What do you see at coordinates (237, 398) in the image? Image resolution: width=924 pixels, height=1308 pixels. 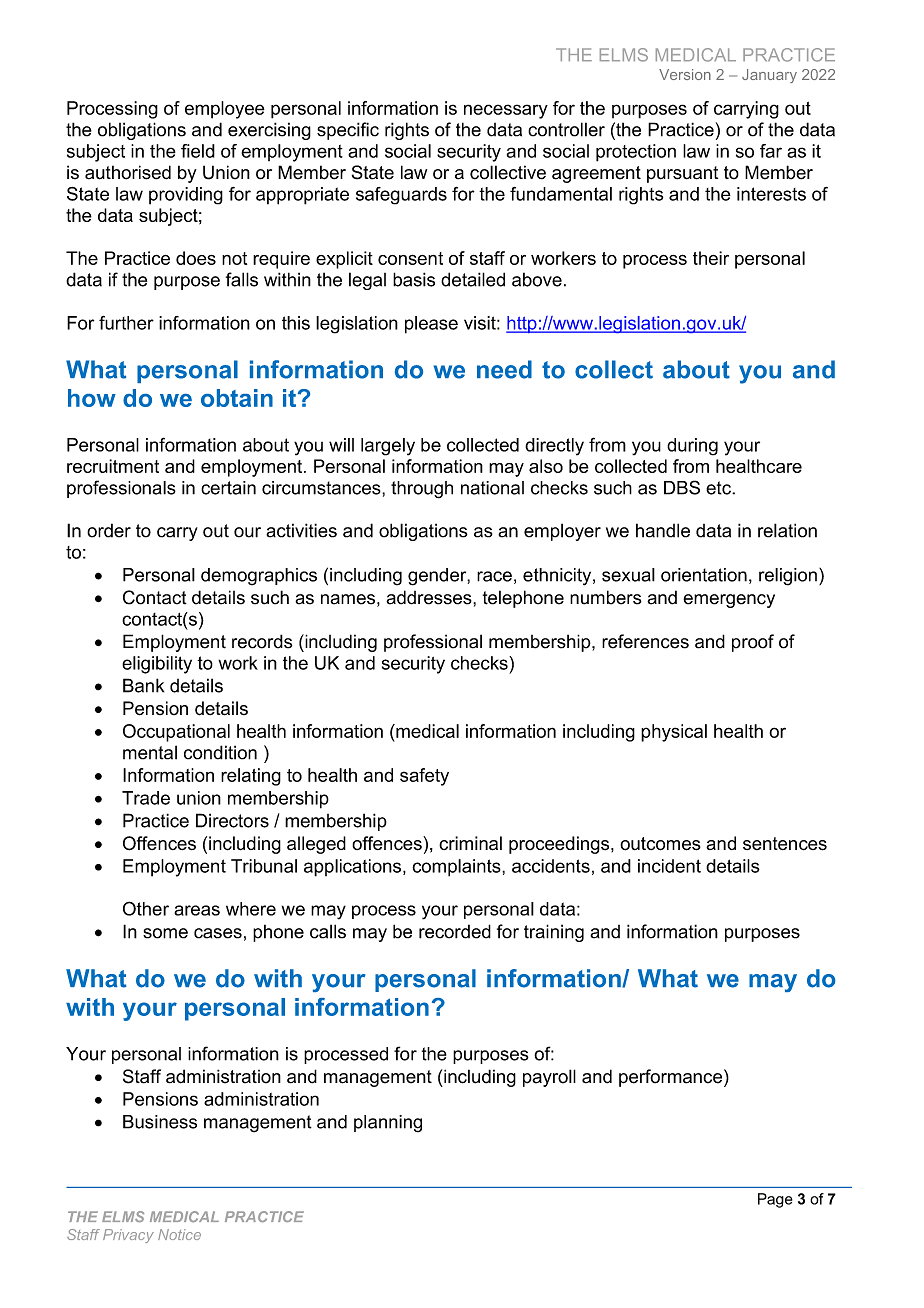 I see `obtain` at bounding box center [237, 398].
